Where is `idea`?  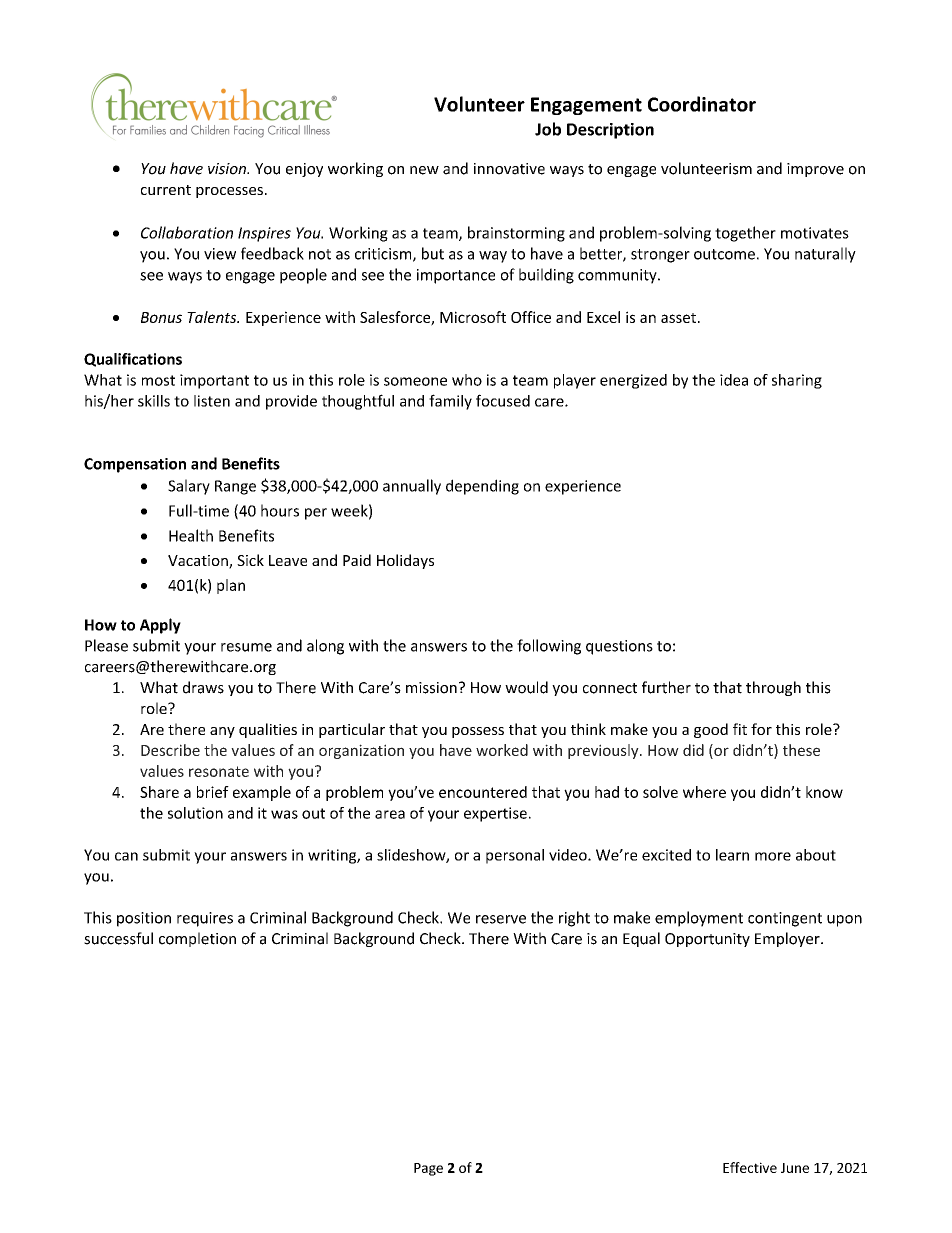
idea is located at coordinates (734, 380).
